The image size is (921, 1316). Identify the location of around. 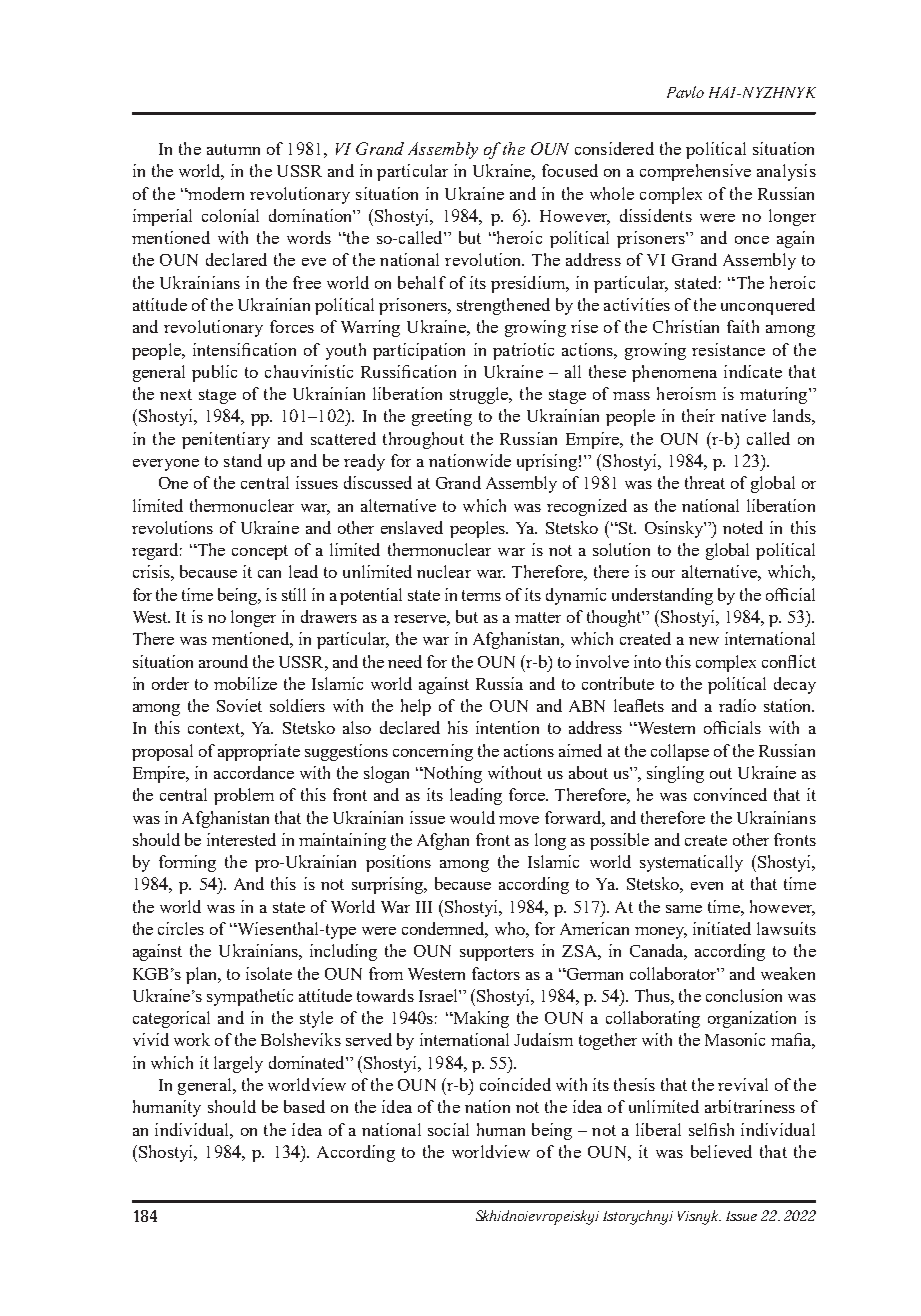
(223, 661).
